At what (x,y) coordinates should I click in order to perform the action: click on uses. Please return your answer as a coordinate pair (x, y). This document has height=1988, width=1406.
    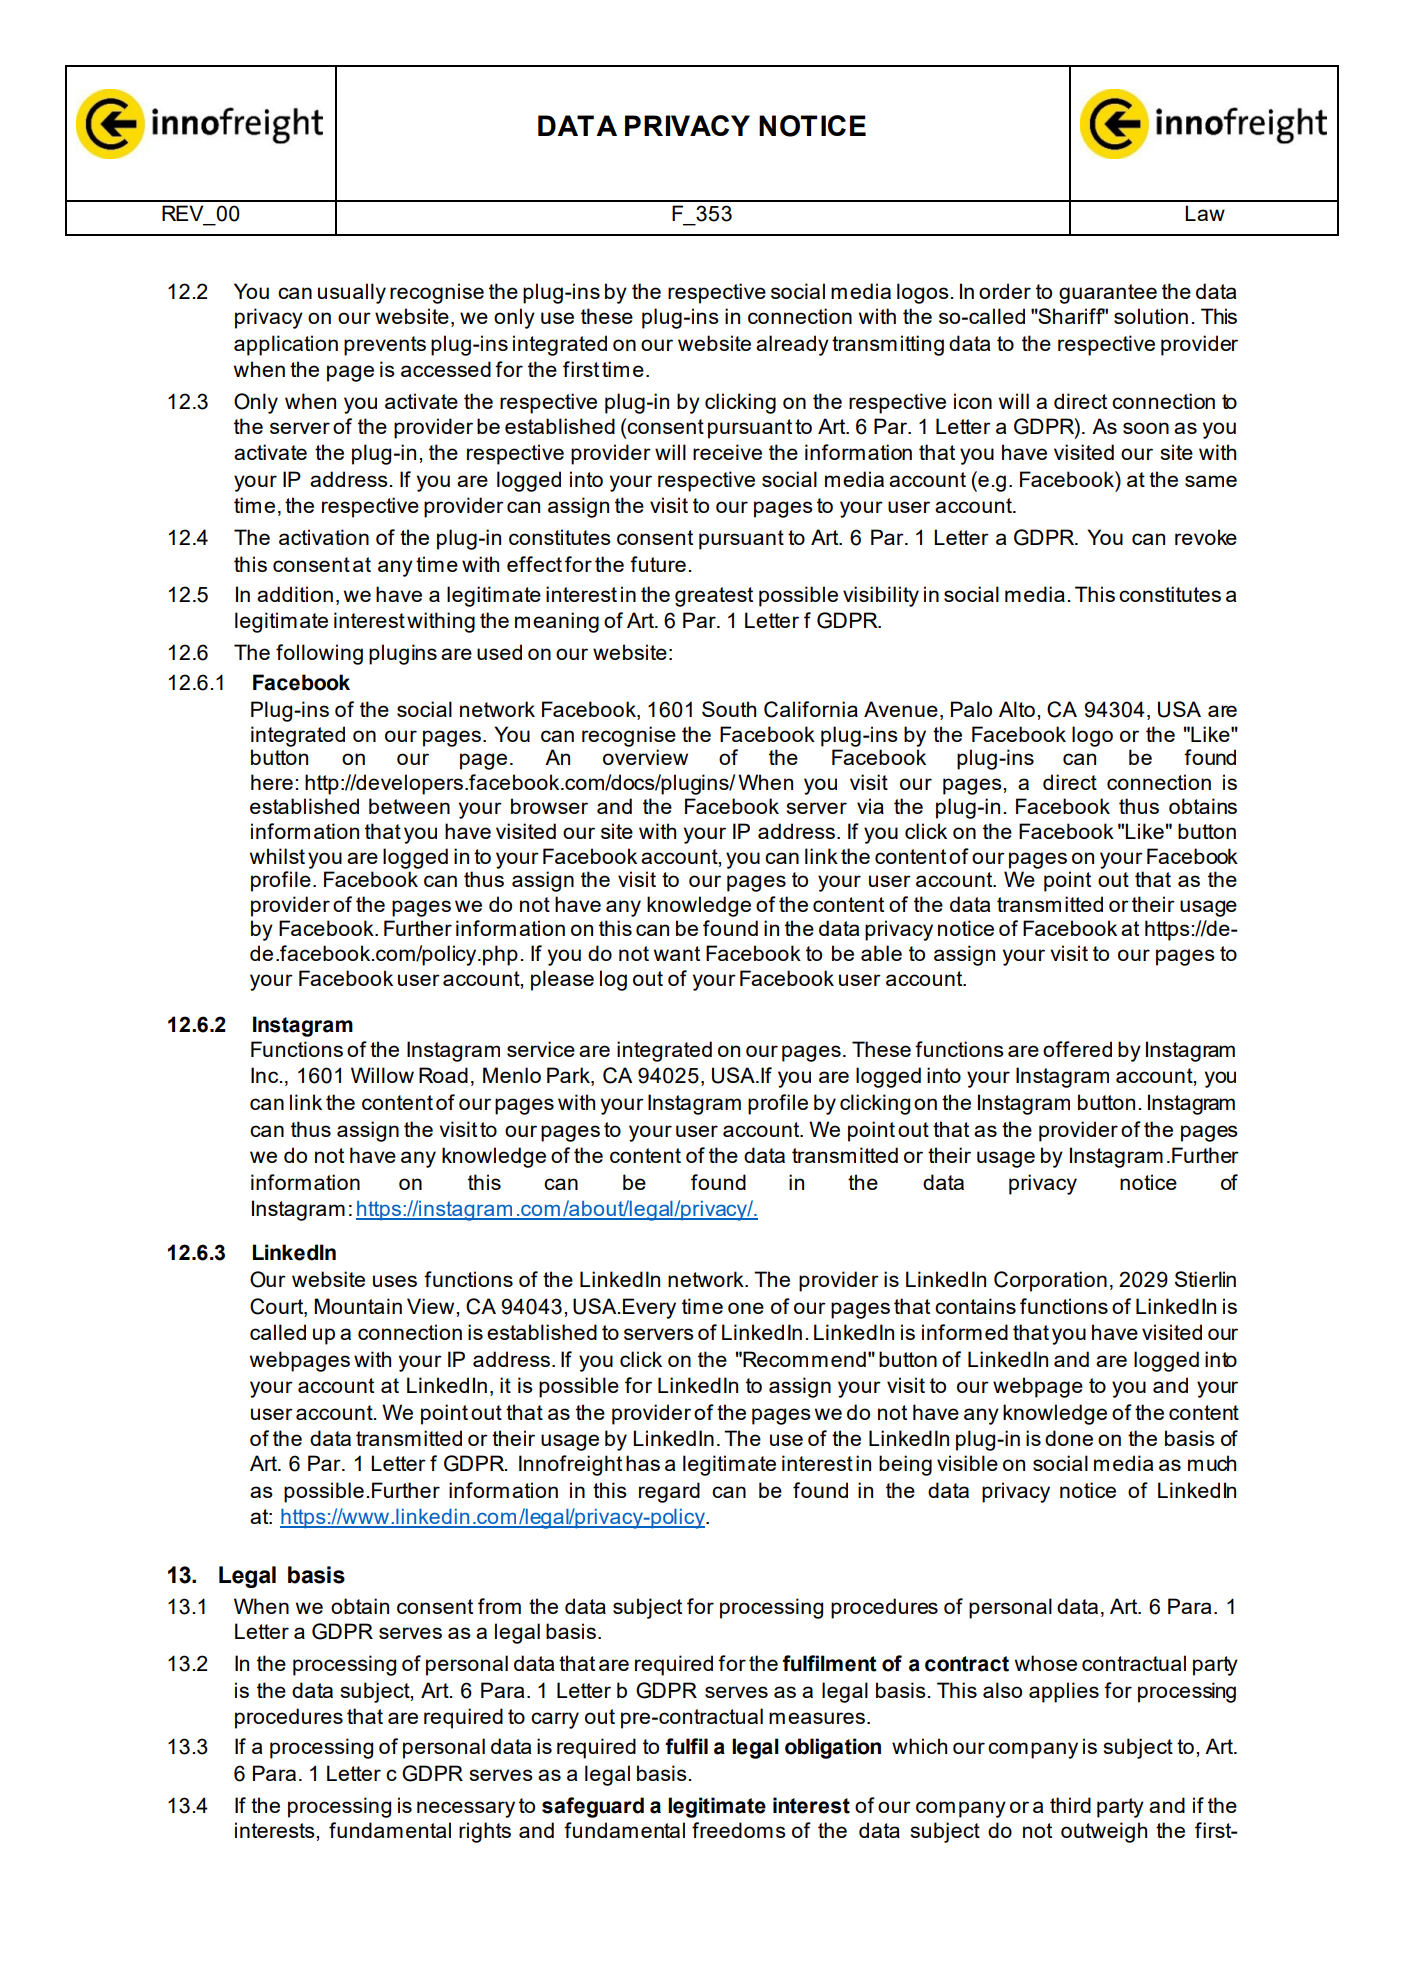
    Looking at the image, I should click on (395, 1281).
